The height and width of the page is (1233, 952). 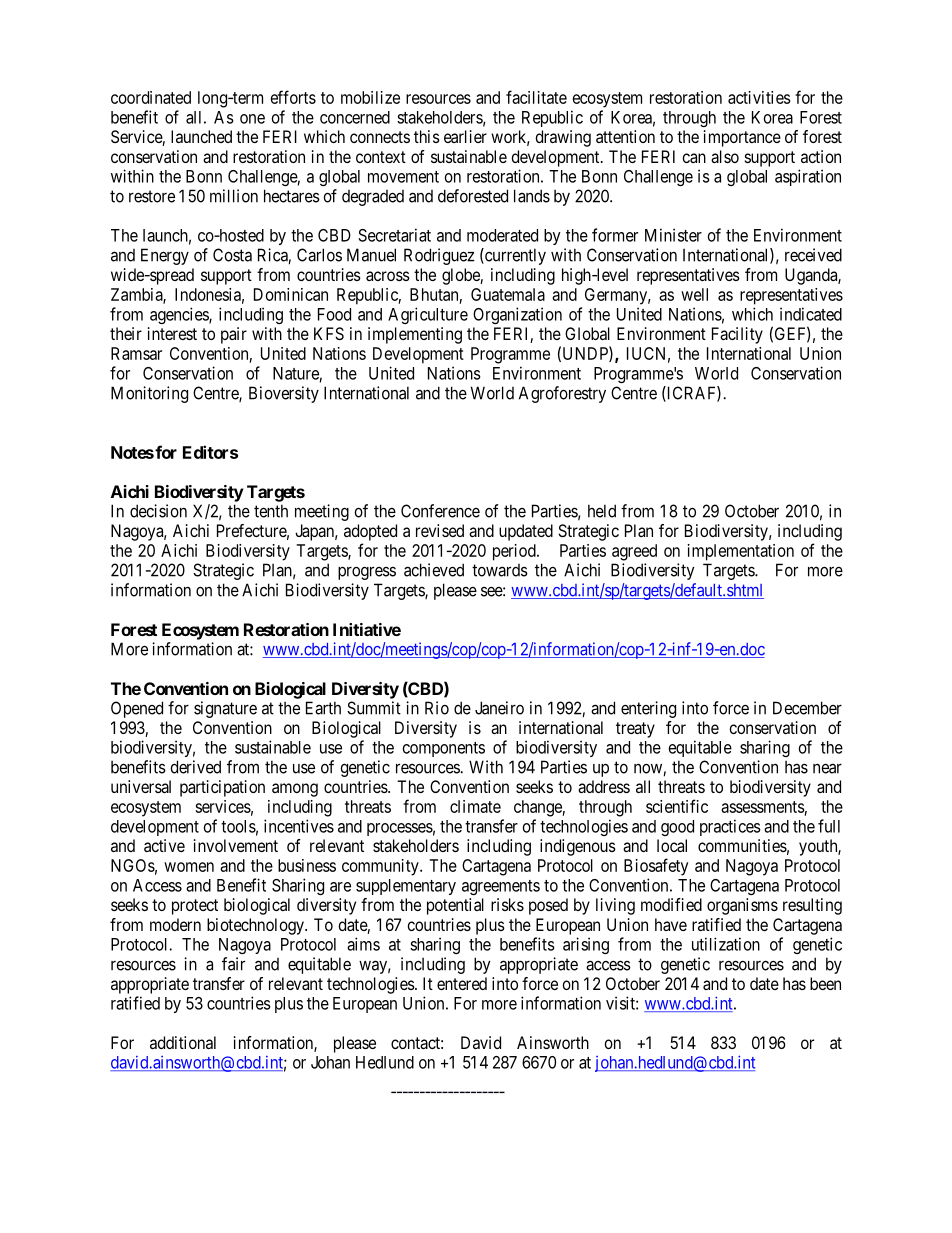 I want to click on December, so click(x=807, y=708).
